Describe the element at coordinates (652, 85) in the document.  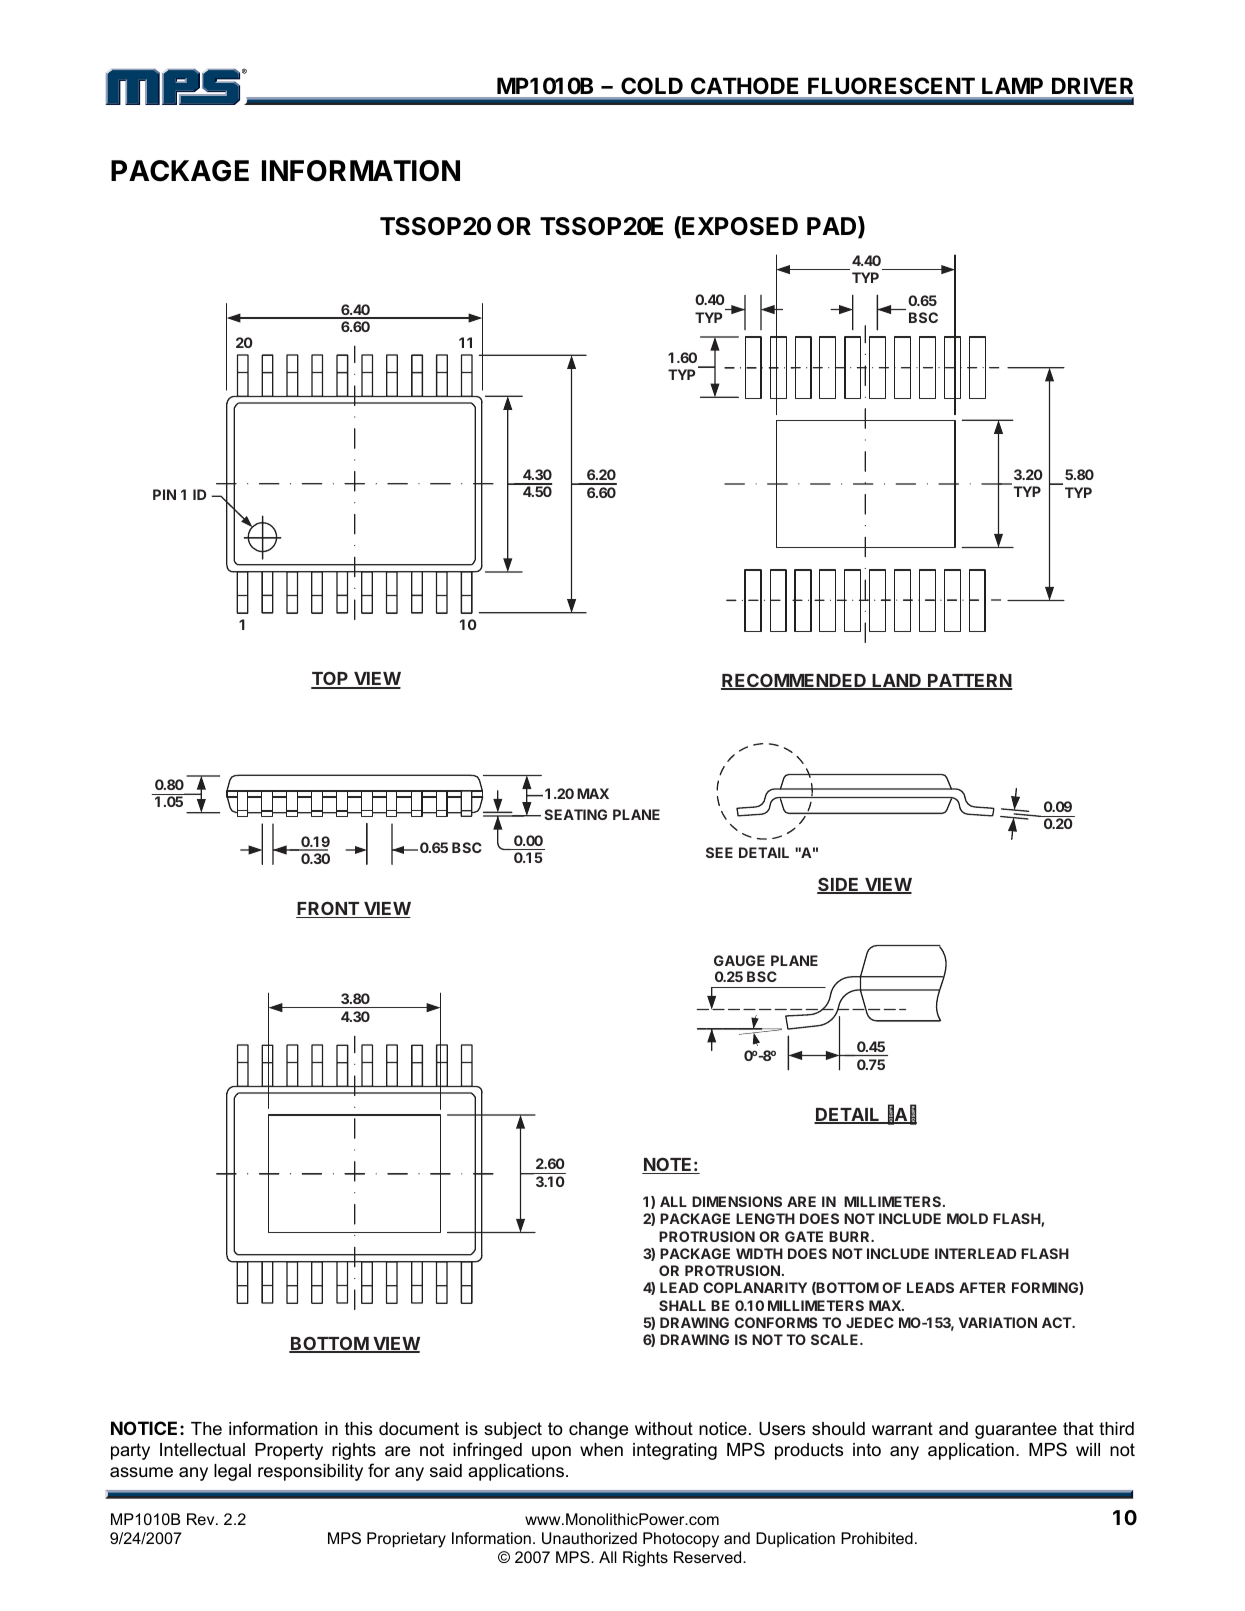
I see `COLD` at that location.
